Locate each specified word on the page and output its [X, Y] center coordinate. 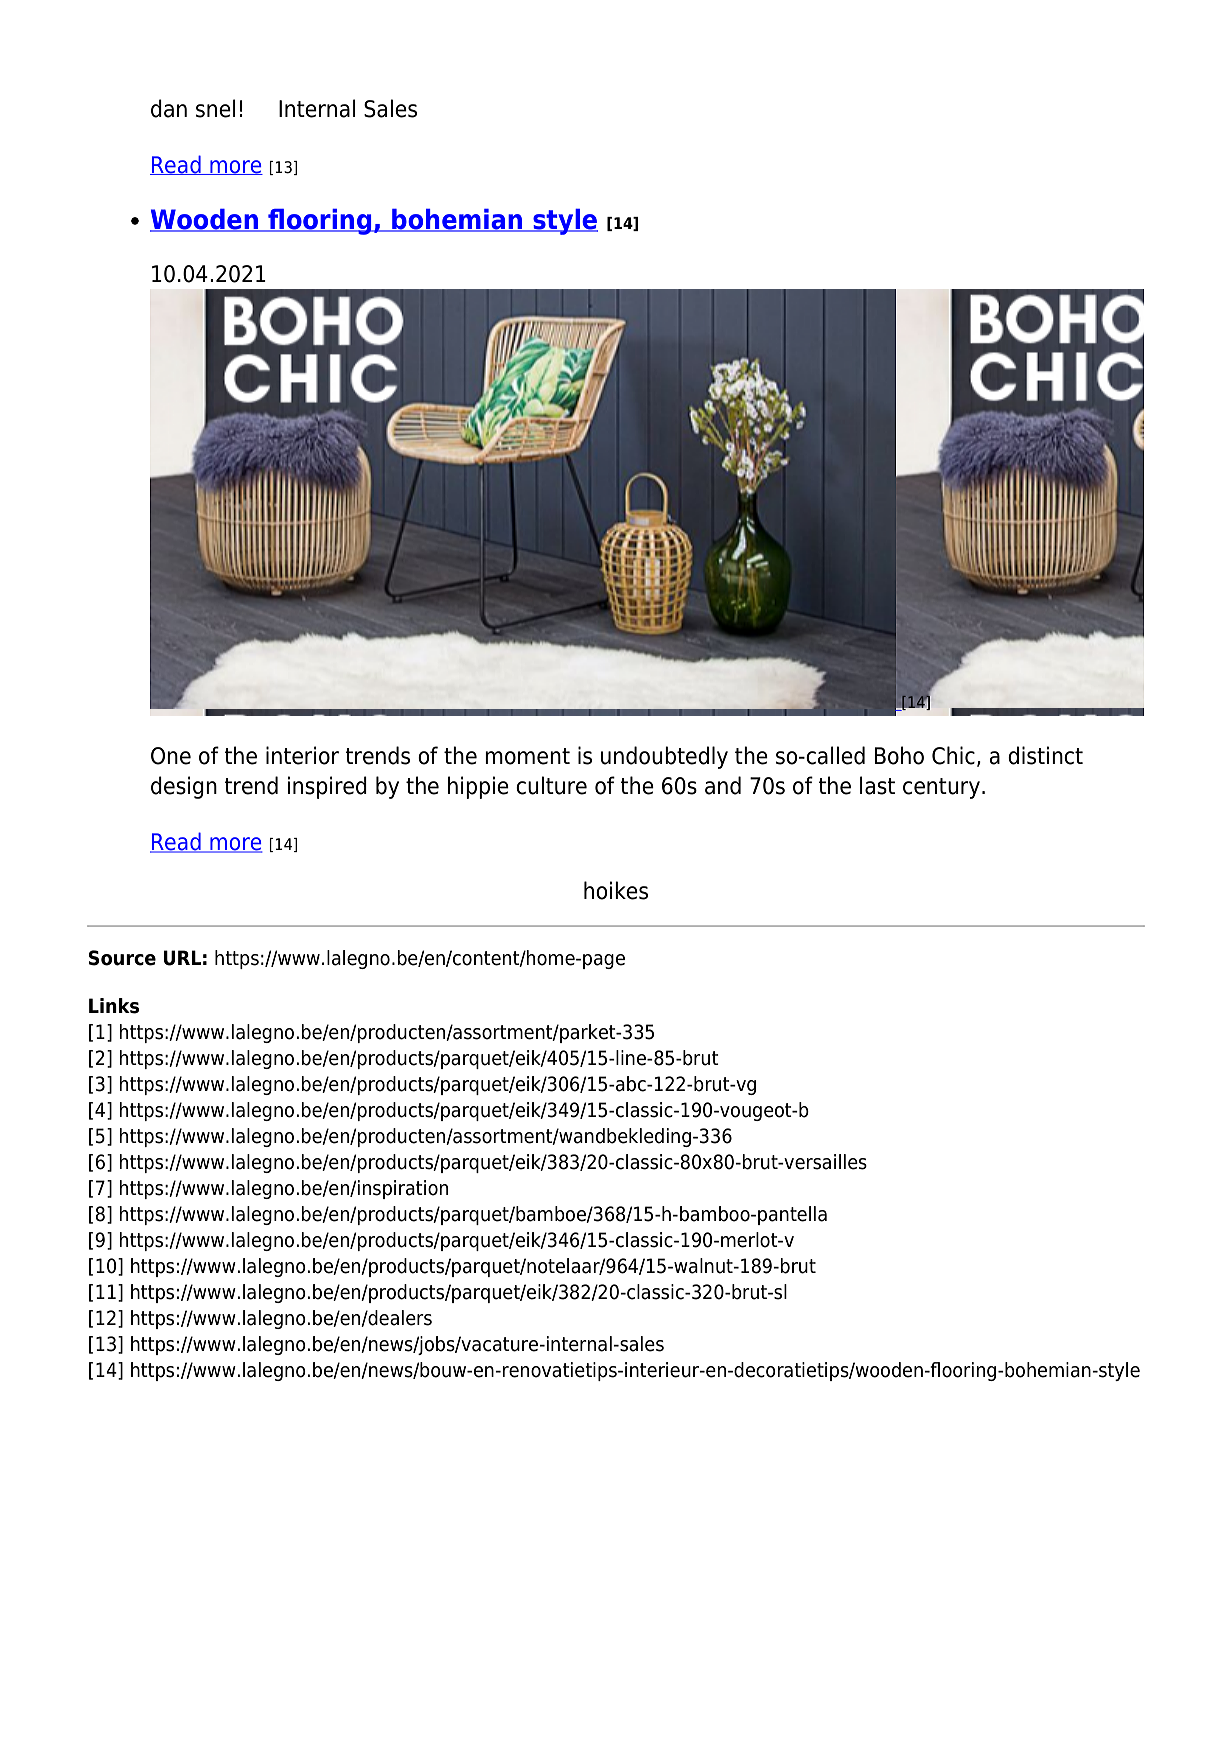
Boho [899, 755]
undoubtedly [664, 757]
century [941, 788]
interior [302, 755]
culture [551, 785]
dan [169, 108]
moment [527, 756]
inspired [327, 787]
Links [114, 1006]
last [877, 785]
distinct [1045, 755]
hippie [478, 787]
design [184, 787]
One [171, 756]
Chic [953, 755]
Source [122, 958]
